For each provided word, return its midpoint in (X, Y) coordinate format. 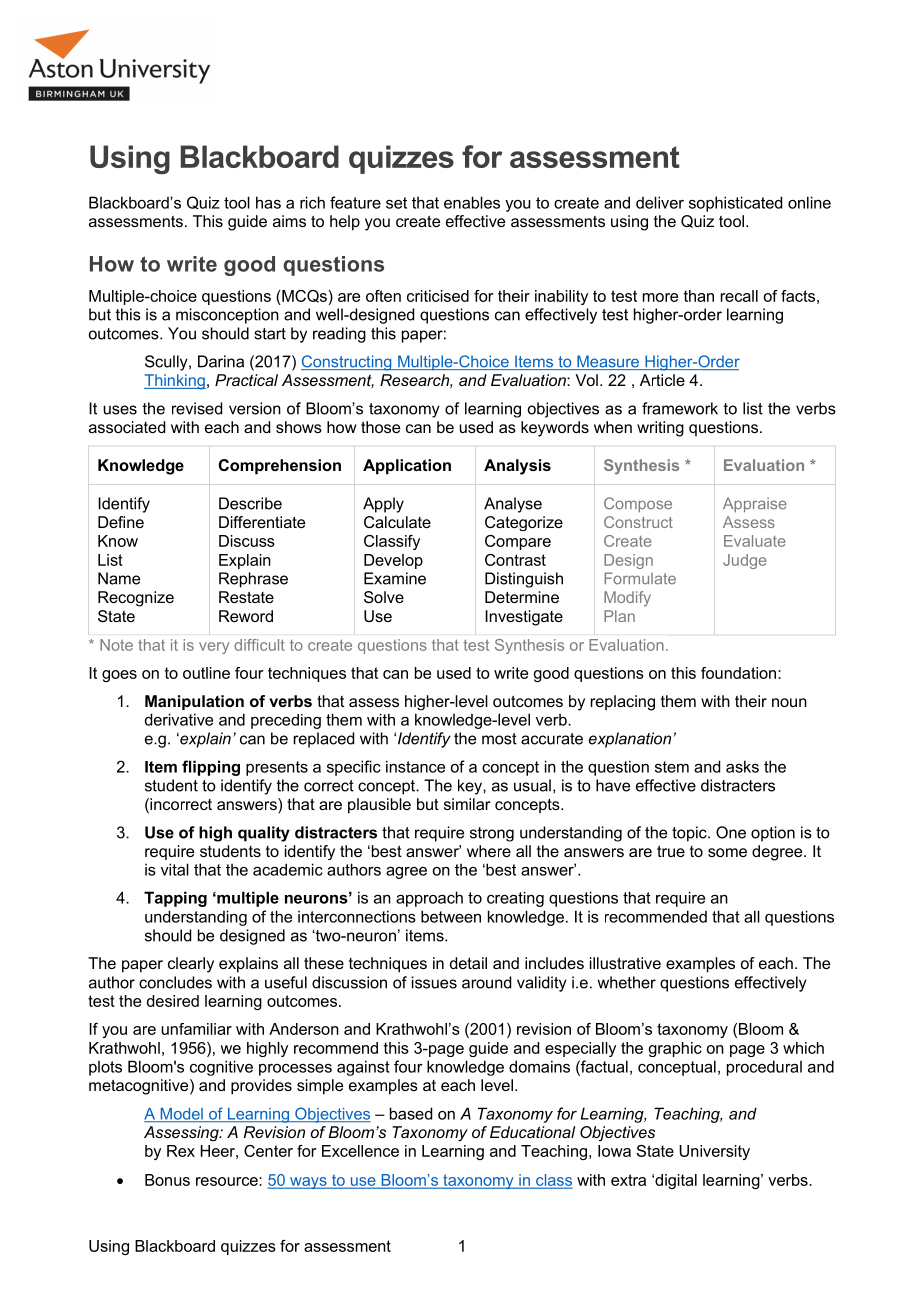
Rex (181, 1151)
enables (472, 202)
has (268, 202)
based (411, 1113)
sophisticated (735, 204)
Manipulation (194, 702)
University (714, 1152)
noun (789, 702)
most (499, 739)
